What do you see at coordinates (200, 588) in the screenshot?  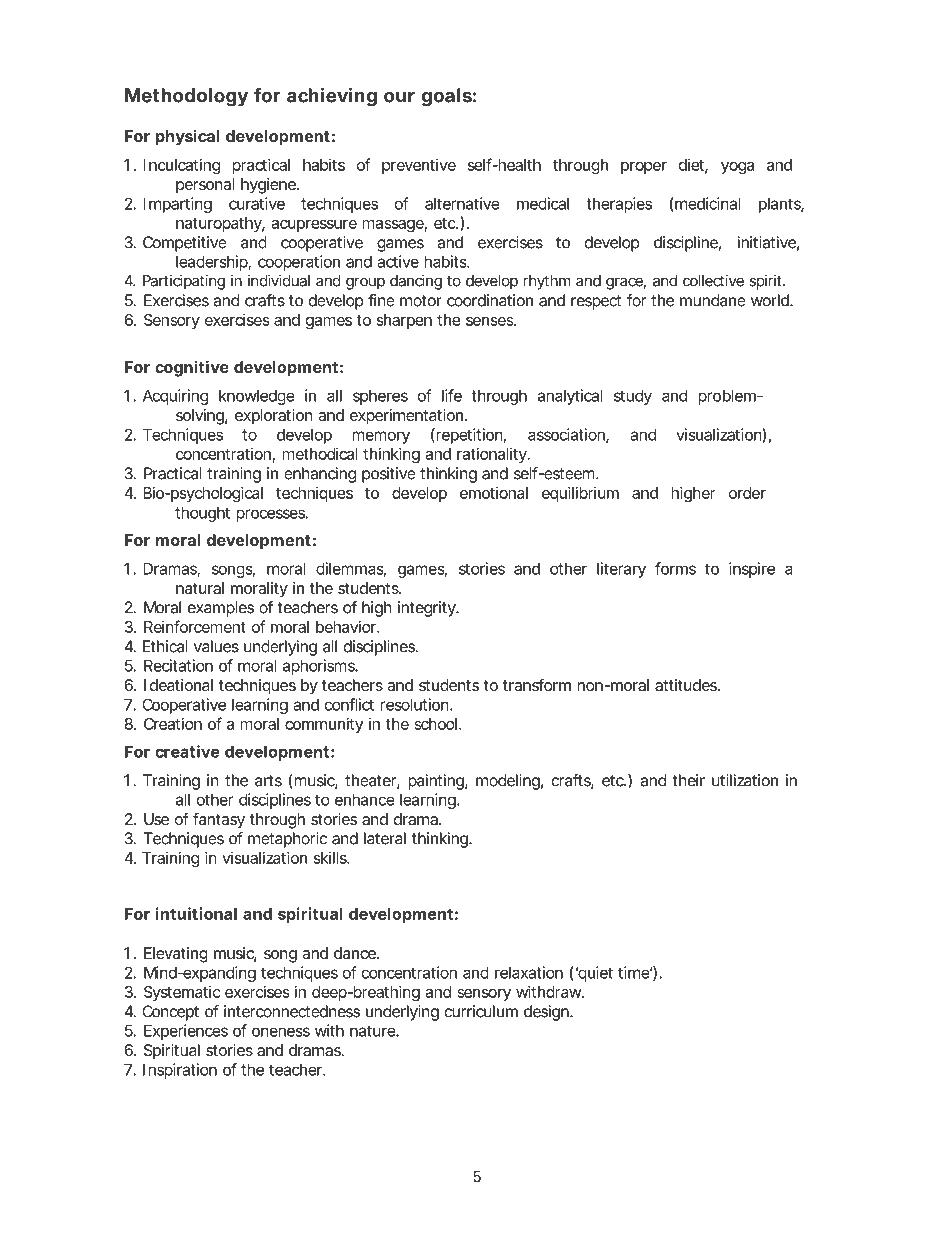 I see `natural` at bounding box center [200, 588].
